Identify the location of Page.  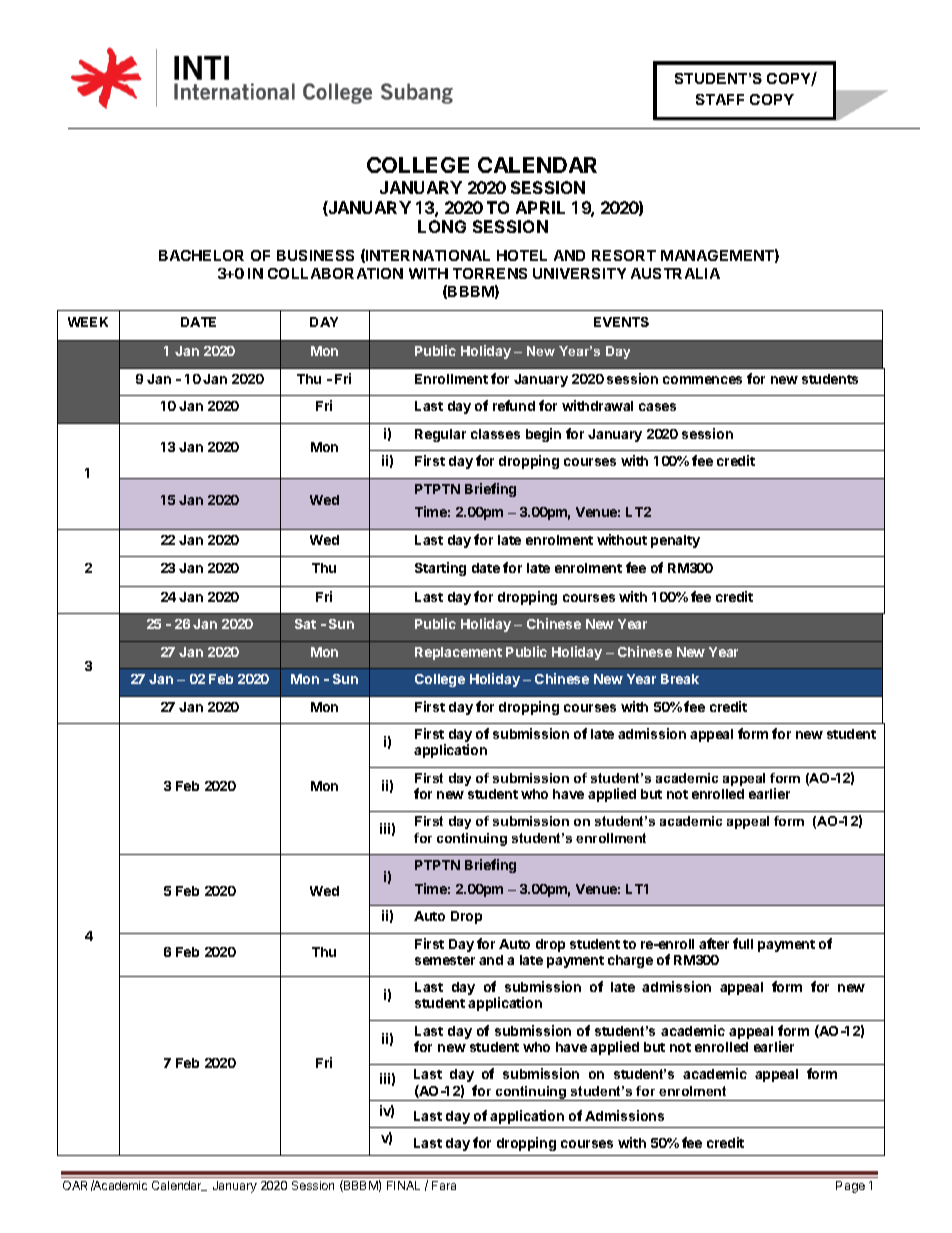
(850, 1187).
